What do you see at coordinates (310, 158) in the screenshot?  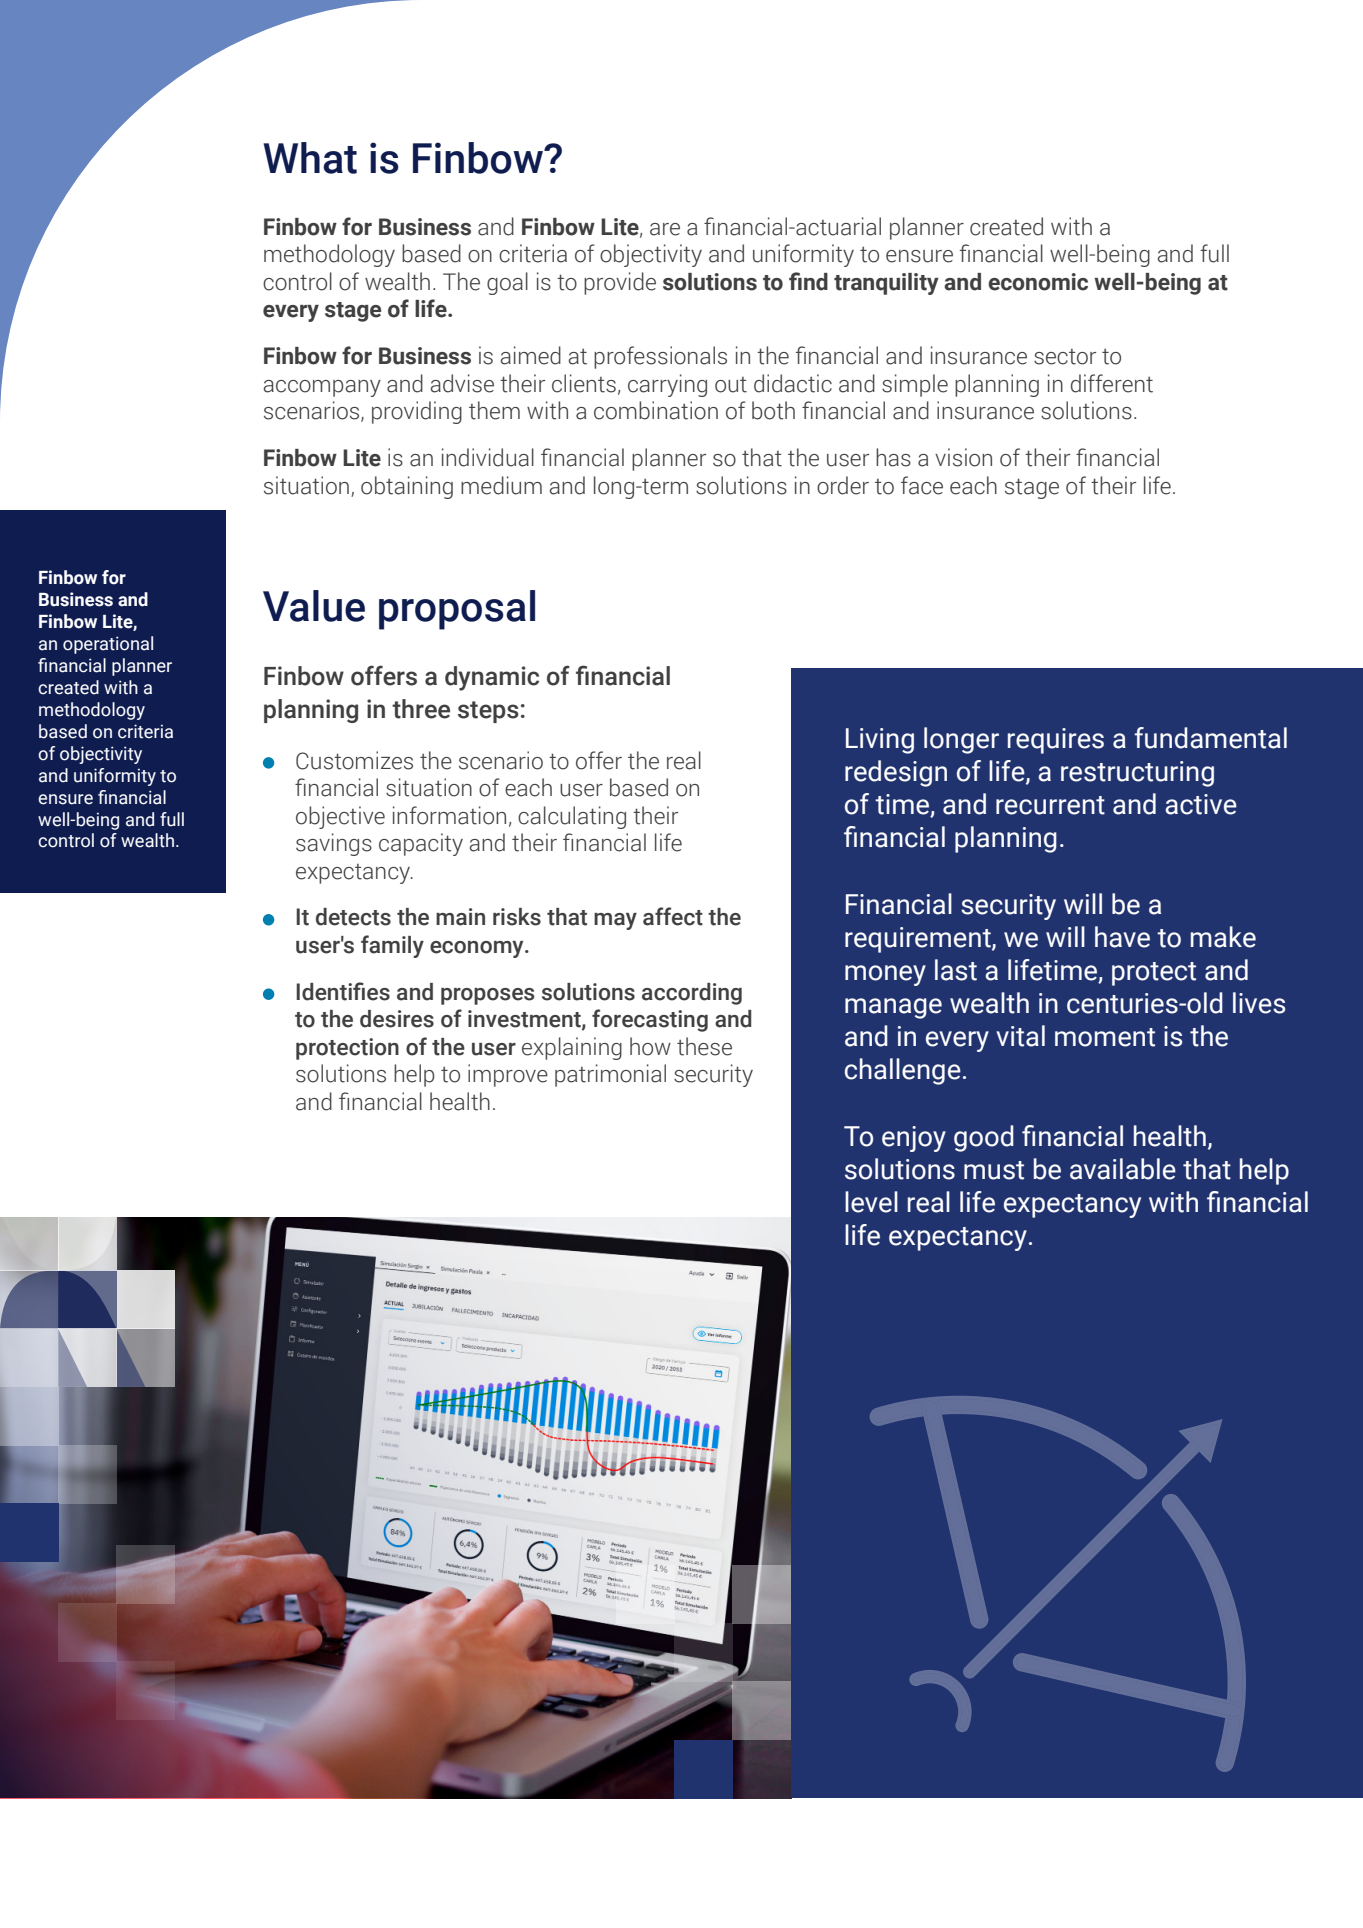 I see `What` at bounding box center [310, 158].
